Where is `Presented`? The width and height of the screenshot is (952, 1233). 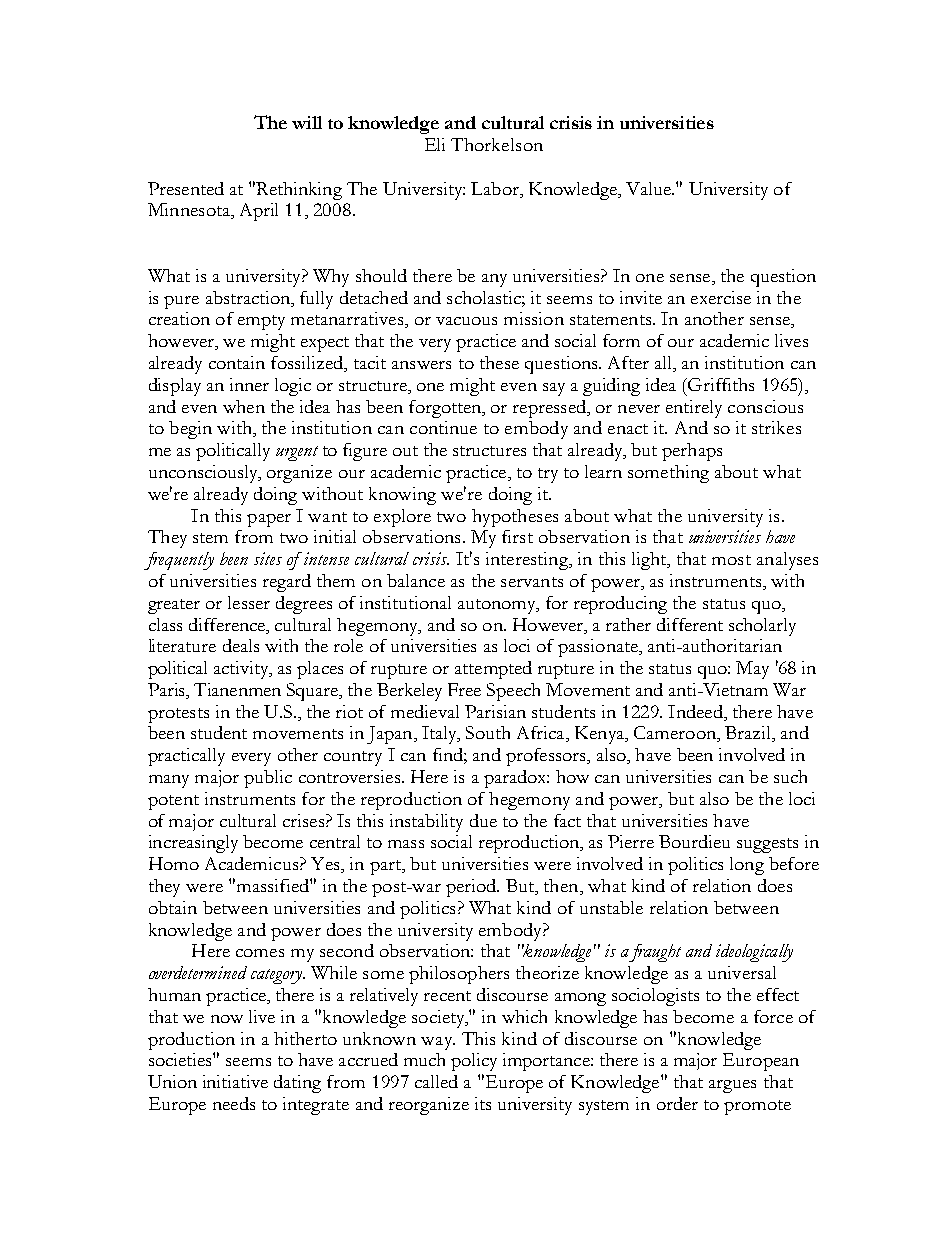
Presented is located at coordinates (186, 188).
